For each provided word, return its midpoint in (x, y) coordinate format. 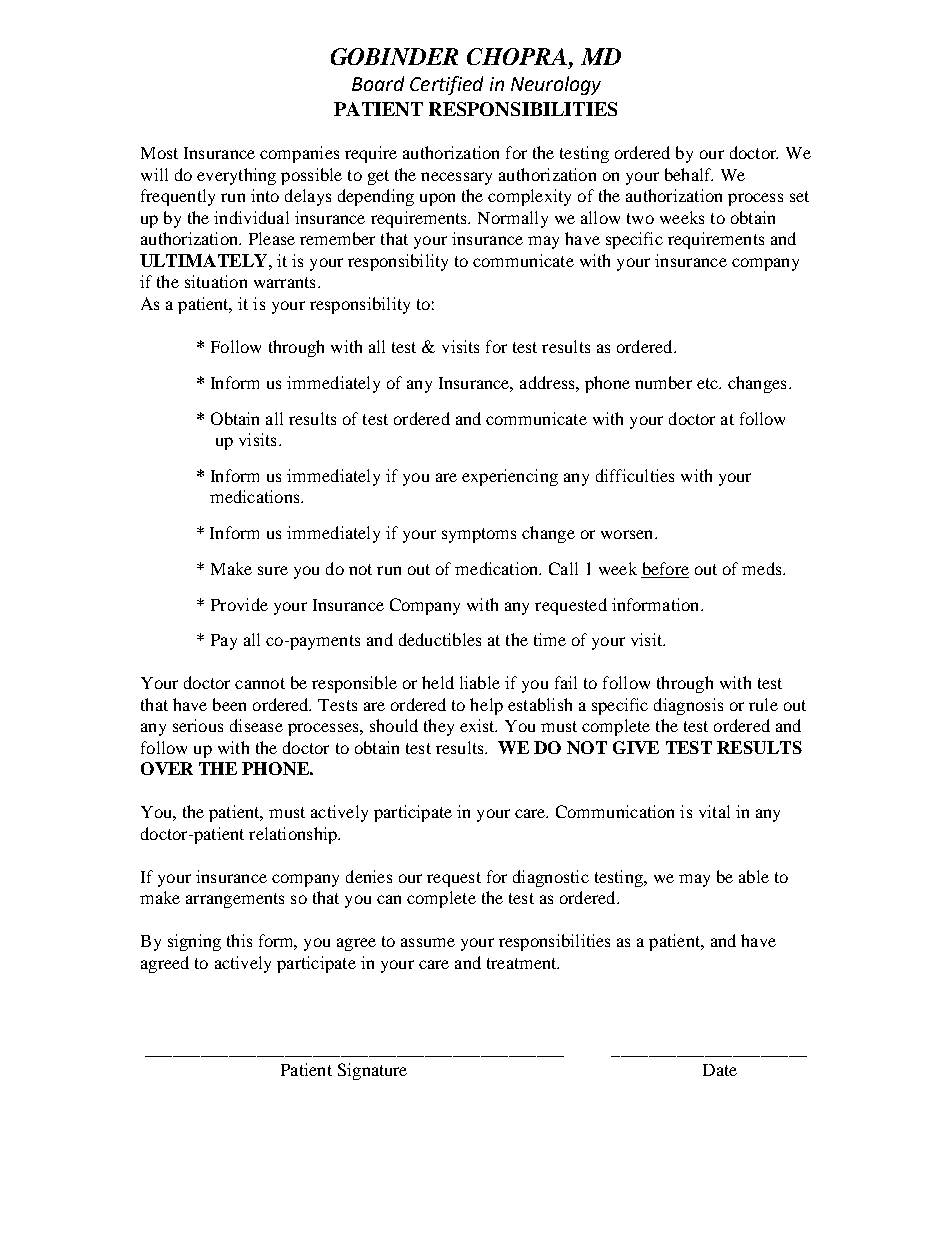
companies (299, 154)
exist (478, 725)
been (229, 704)
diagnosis (688, 706)
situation (216, 281)
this (239, 940)
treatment (523, 963)
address (548, 382)
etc (708, 383)
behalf (689, 174)
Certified (446, 85)
